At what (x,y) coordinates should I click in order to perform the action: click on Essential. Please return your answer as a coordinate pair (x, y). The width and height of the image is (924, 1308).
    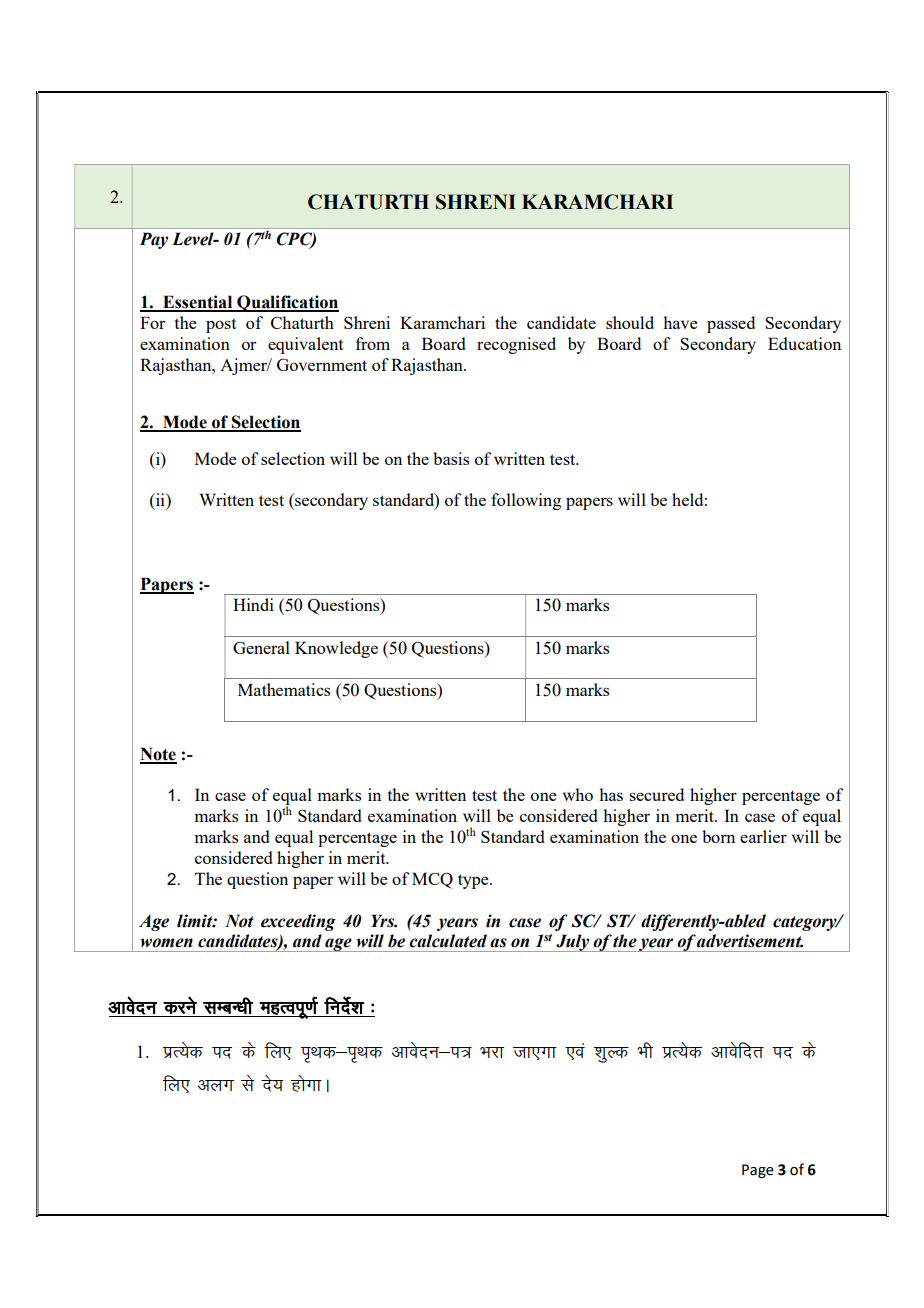
    Looking at the image, I should click on (198, 303).
